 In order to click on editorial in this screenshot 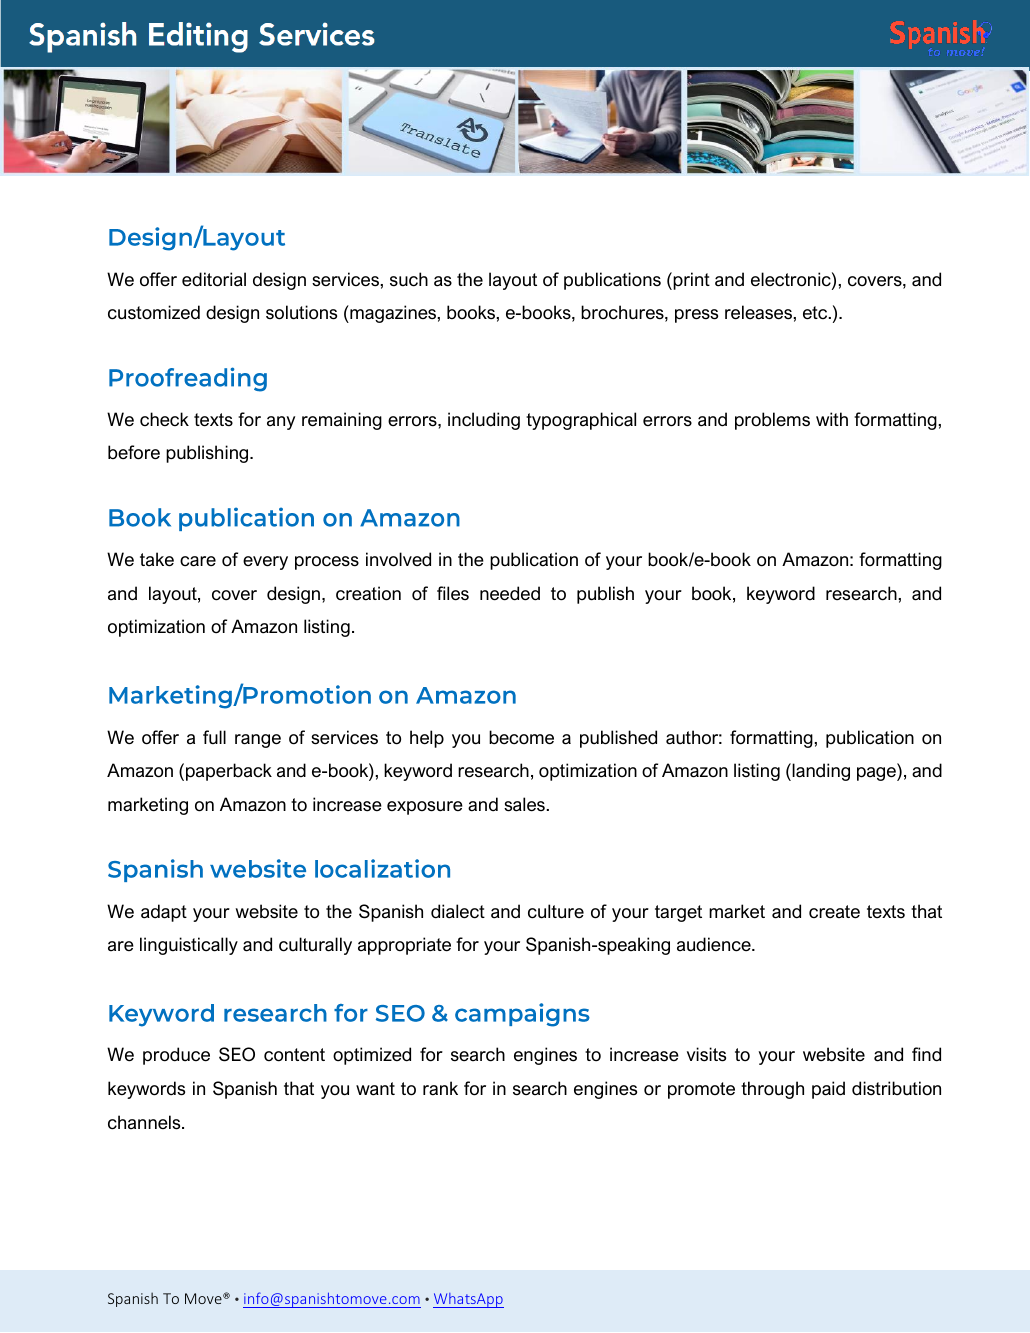, I will do `click(214, 279)`.
